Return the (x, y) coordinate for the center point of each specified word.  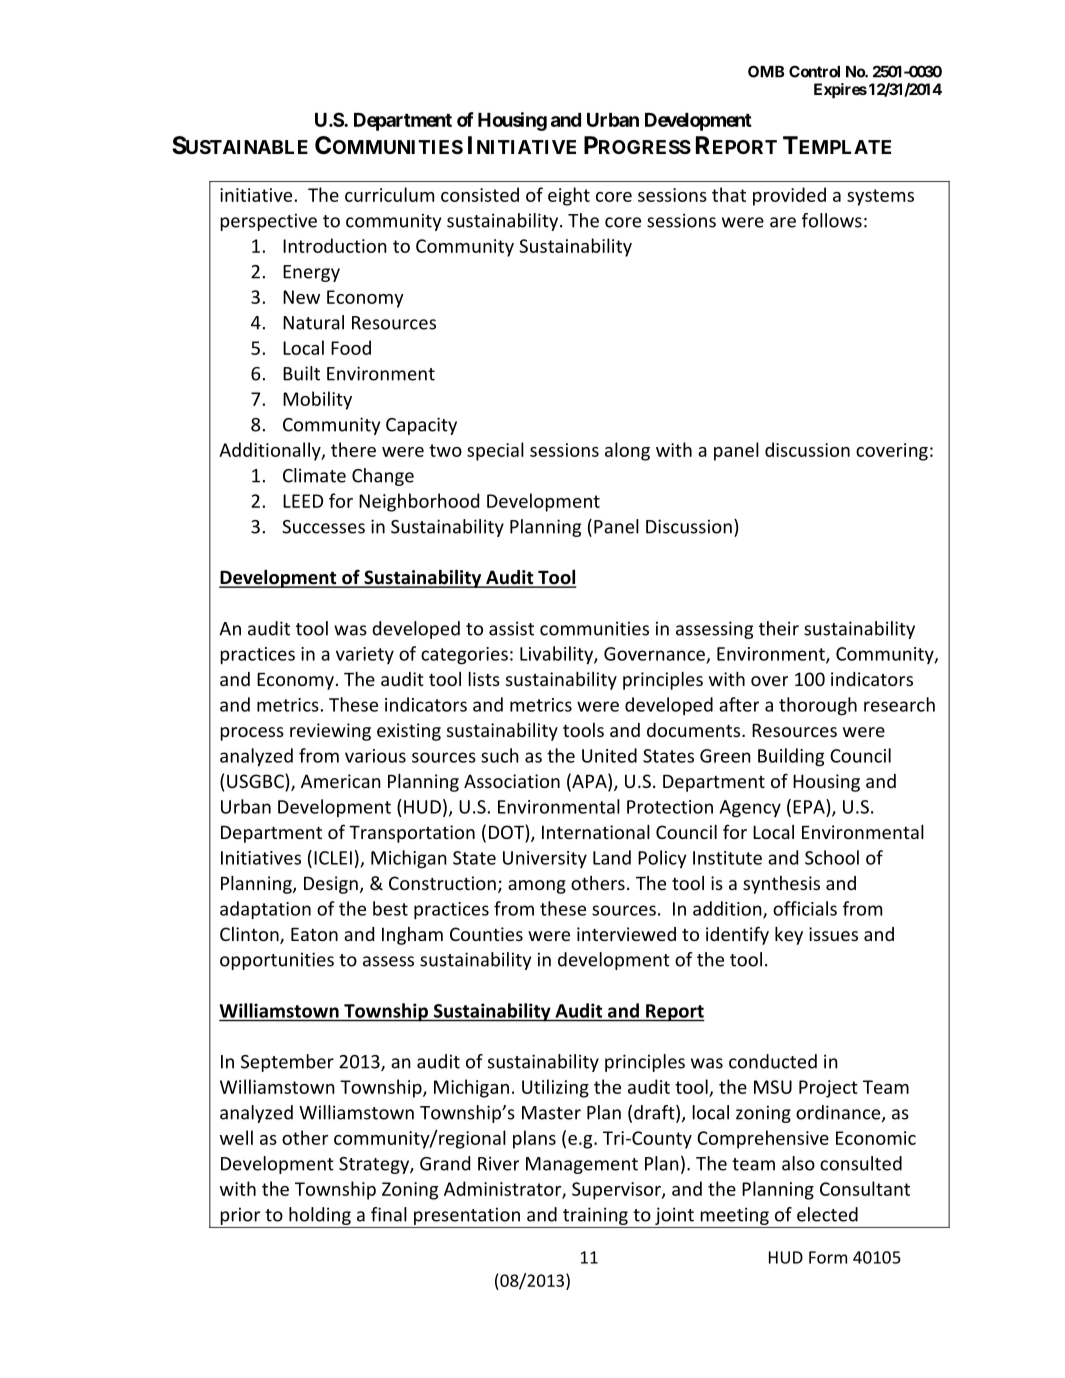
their (779, 628)
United (609, 755)
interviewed (626, 934)
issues (833, 934)
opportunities (277, 961)
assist (511, 628)
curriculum (389, 194)
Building (791, 757)
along (627, 451)
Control (814, 71)
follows (832, 220)
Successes (323, 527)
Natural (313, 322)
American (341, 781)
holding (320, 1216)
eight (569, 196)
